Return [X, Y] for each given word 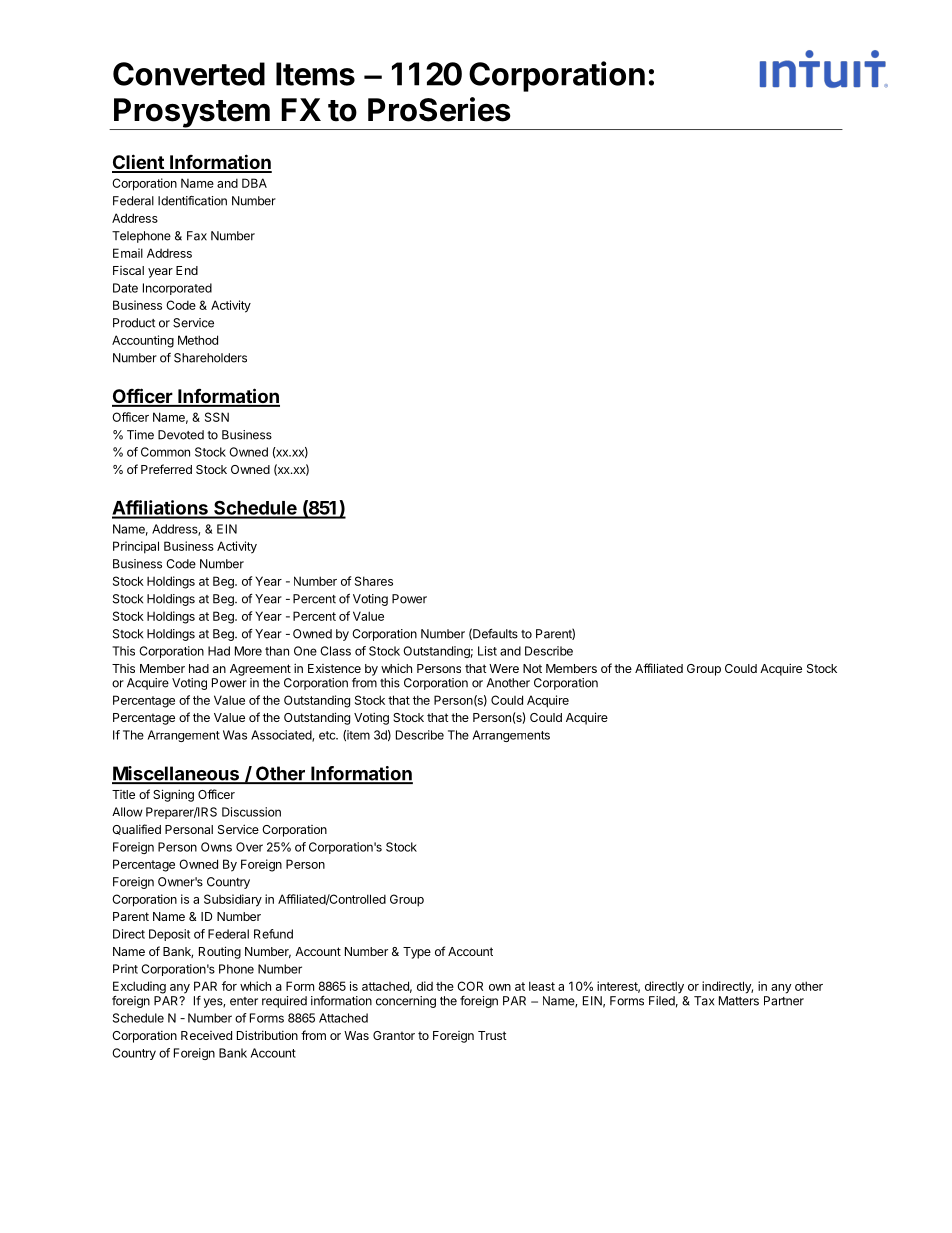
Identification [192, 201]
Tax [704, 1001]
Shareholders [210, 358]
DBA [254, 183]
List [487, 651]
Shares [374, 581]
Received [206, 1035]
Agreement [260, 670]
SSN [217, 417]
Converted [189, 74]
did [425, 986]
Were [504, 668]
